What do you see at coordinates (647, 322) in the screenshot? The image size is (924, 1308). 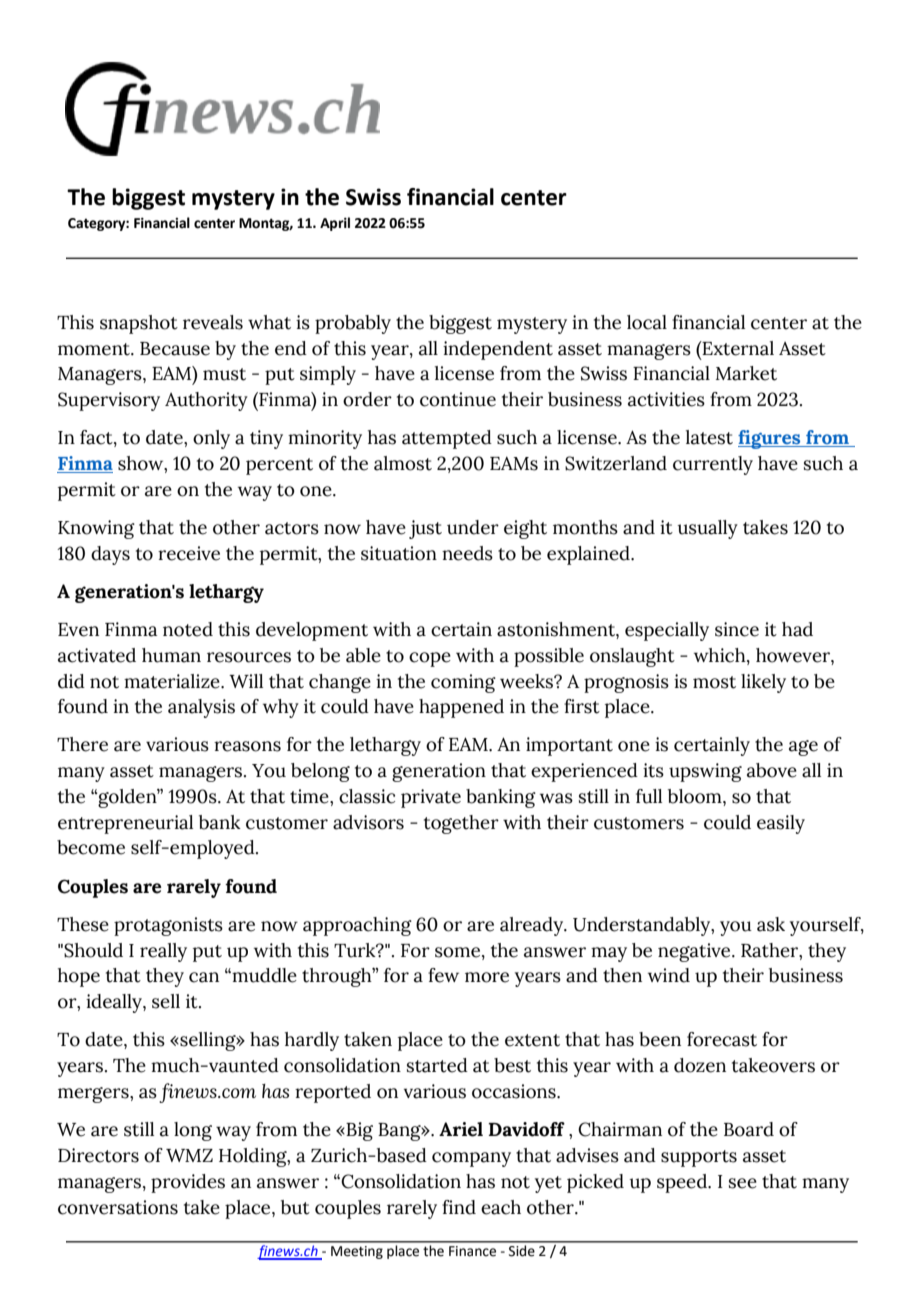 I see `local` at bounding box center [647, 322].
